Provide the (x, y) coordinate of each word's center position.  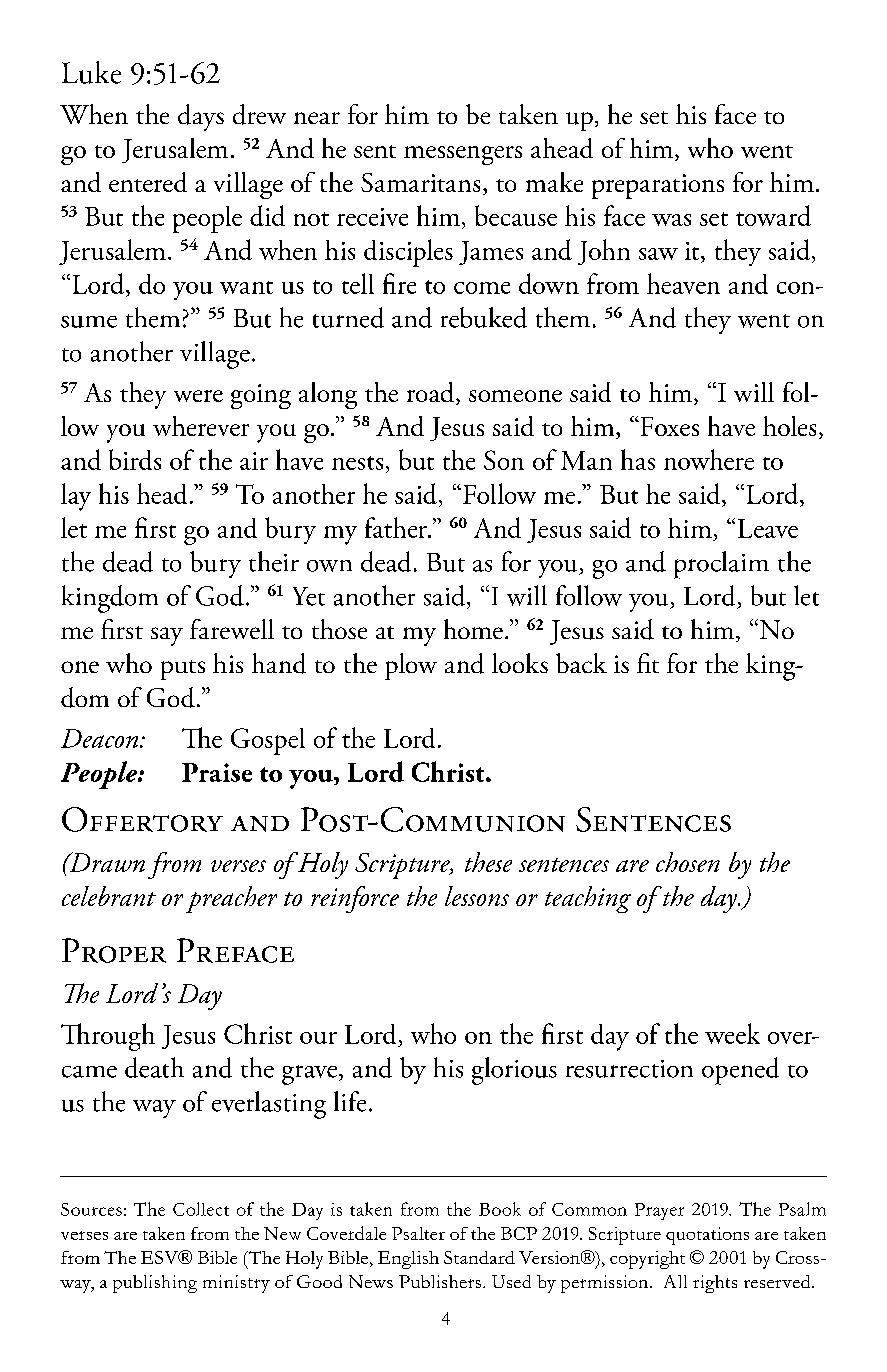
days (201, 117)
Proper (114, 950)
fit (648, 663)
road (432, 393)
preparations (658, 186)
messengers (463, 155)
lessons (477, 896)
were (198, 396)
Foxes (668, 426)
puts (183, 670)
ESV (161, 1257)
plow (411, 666)
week (732, 1033)
